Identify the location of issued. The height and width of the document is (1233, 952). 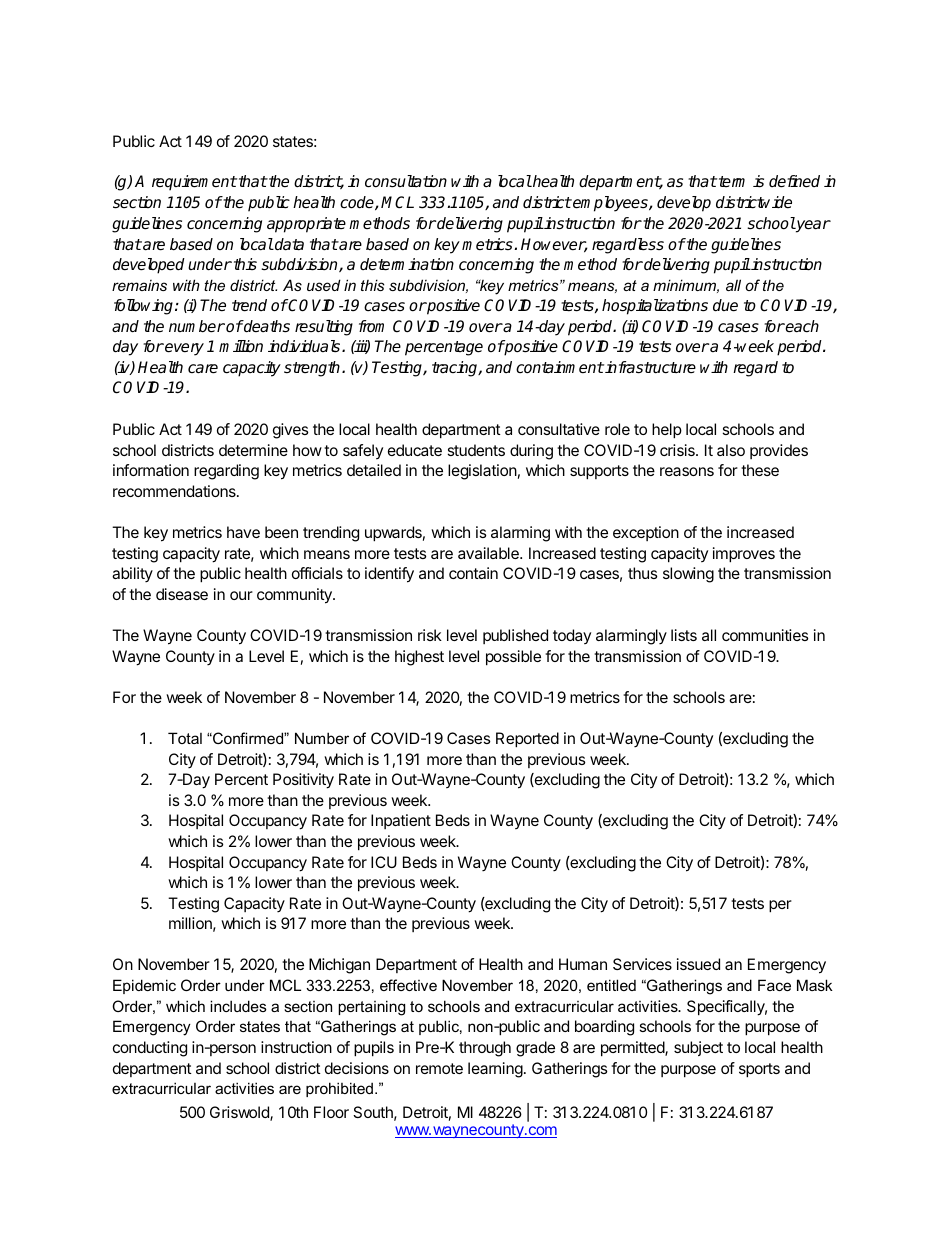
(698, 964).
